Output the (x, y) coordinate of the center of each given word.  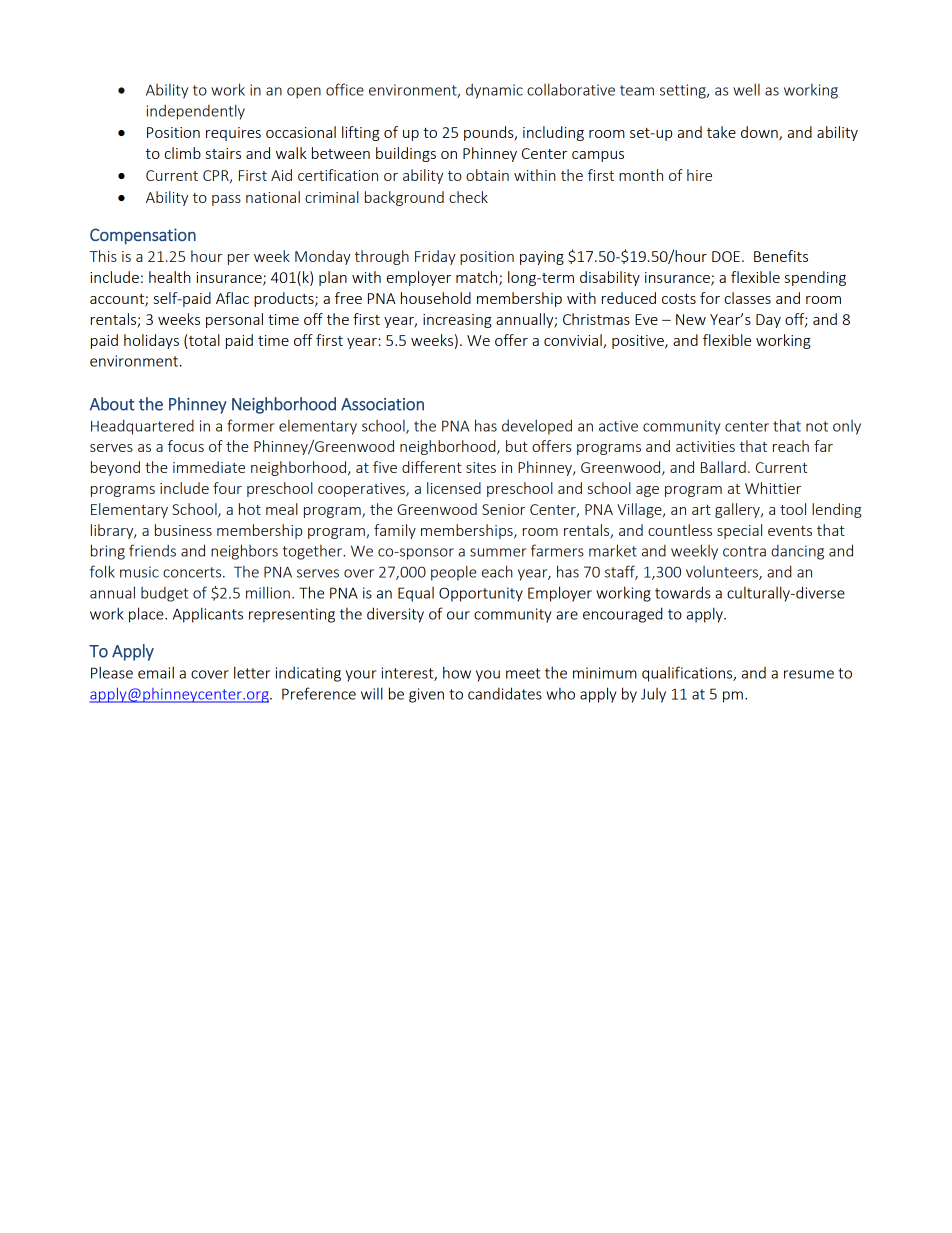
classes (748, 298)
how (457, 672)
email (156, 672)
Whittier (773, 488)
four (227, 488)
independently (196, 112)
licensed (454, 488)
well (746, 89)
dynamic (494, 91)
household (436, 298)
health (170, 277)
